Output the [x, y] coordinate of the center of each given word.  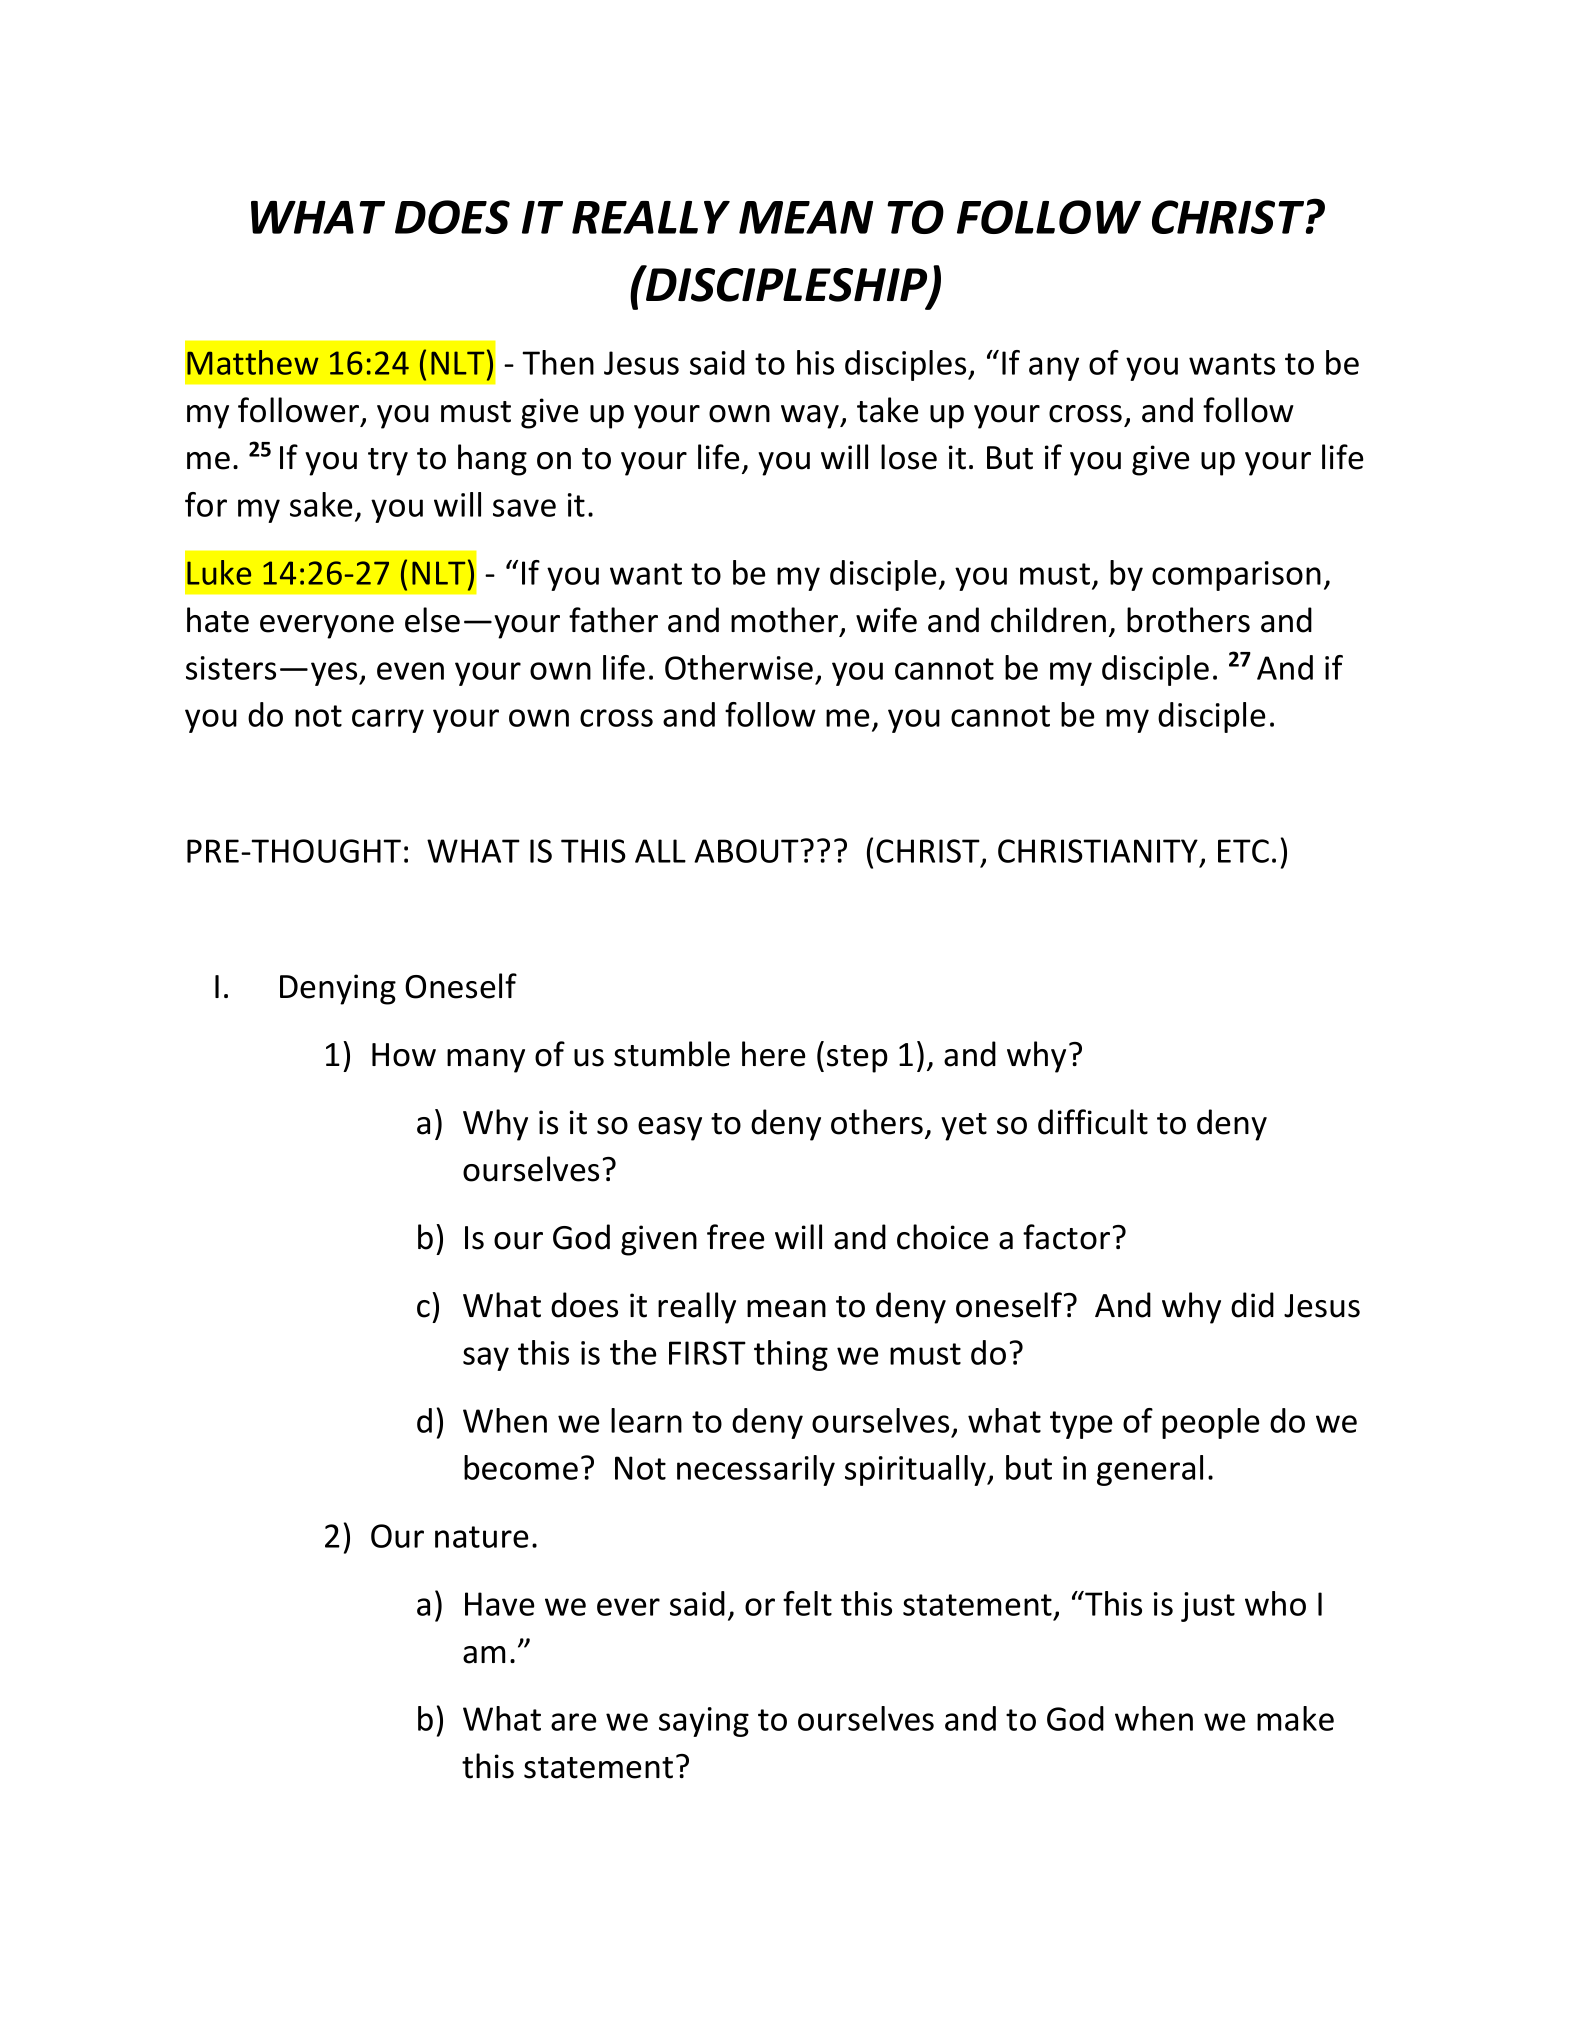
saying [704, 1722]
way [811, 417]
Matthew [253, 362]
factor [1066, 1237]
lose [909, 457]
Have [499, 1604]
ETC [1243, 851]
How [404, 1055]
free [736, 1237]
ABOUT [746, 851]
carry [388, 721]
